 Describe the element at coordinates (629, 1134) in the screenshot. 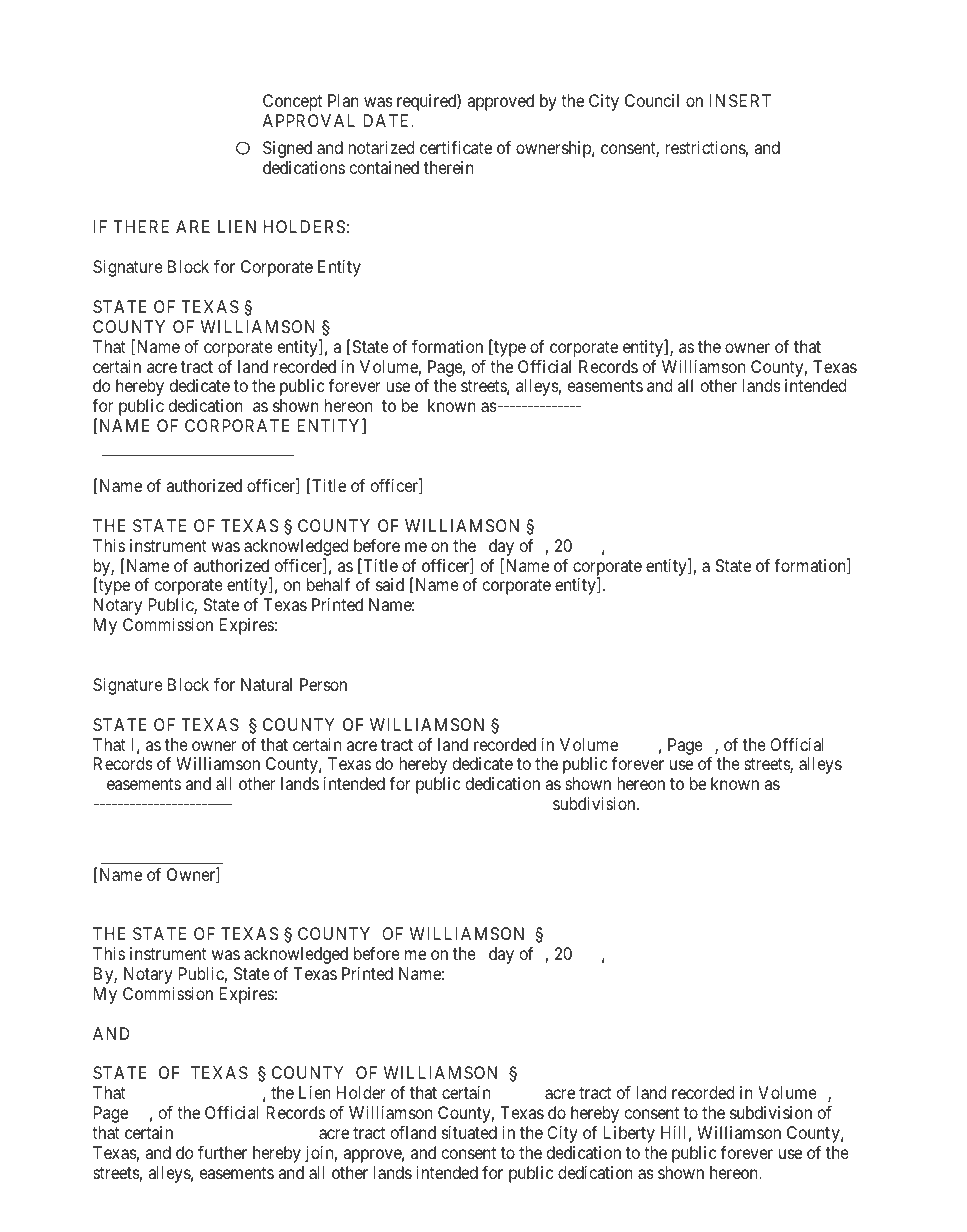

I see `Liberty` at that location.
